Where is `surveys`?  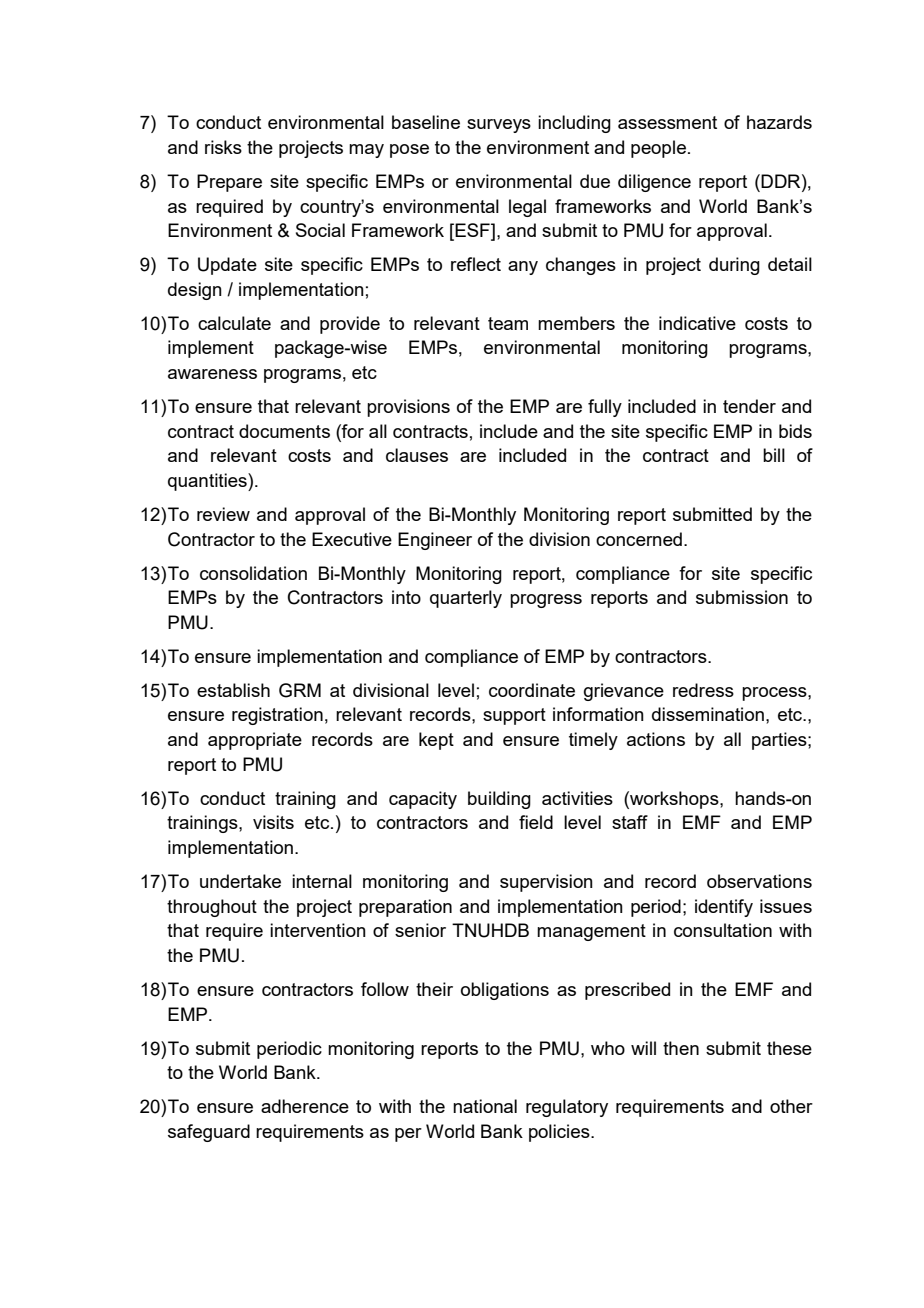
surveys is located at coordinates (499, 126).
